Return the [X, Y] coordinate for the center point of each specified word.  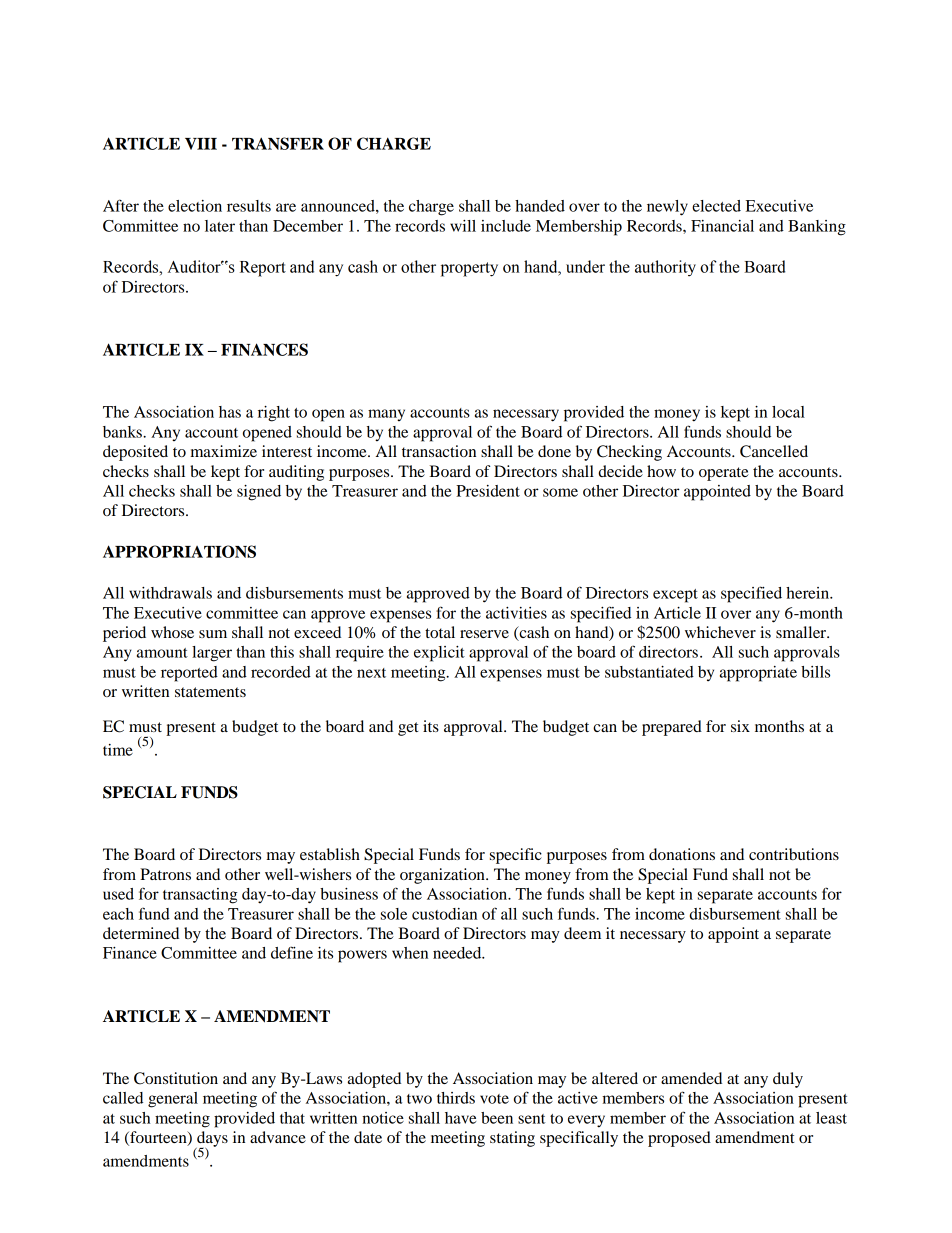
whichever [720, 632]
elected [716, 206]
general [173, 1100]
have [460, 1118]
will [463, 226]
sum [213, 634]
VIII [201, 144]
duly [788, 1080]
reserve [484, 634]
